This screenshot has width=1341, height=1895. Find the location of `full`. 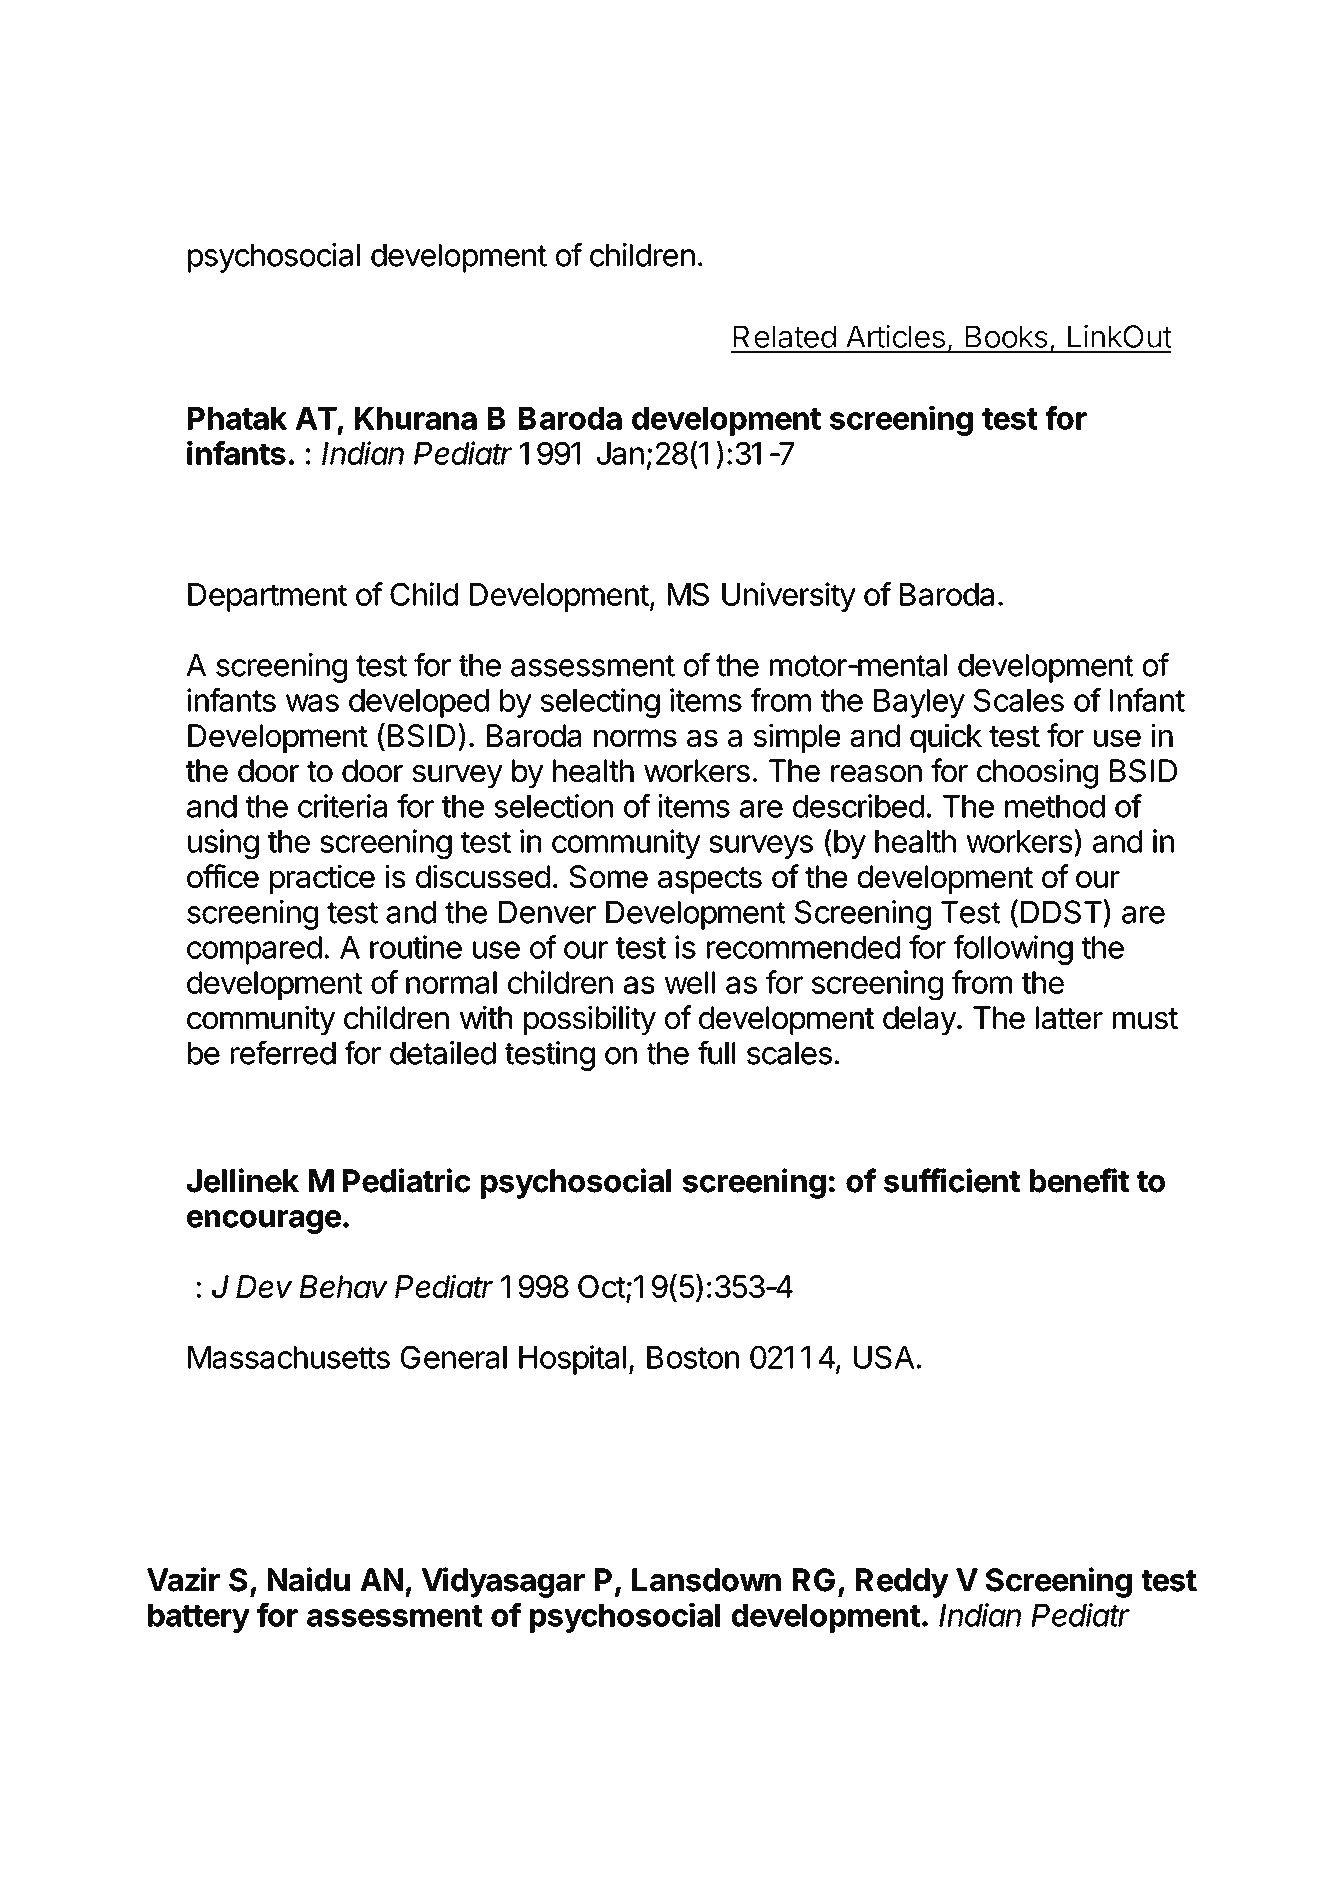

full is located at coordinates (716, 1052).
